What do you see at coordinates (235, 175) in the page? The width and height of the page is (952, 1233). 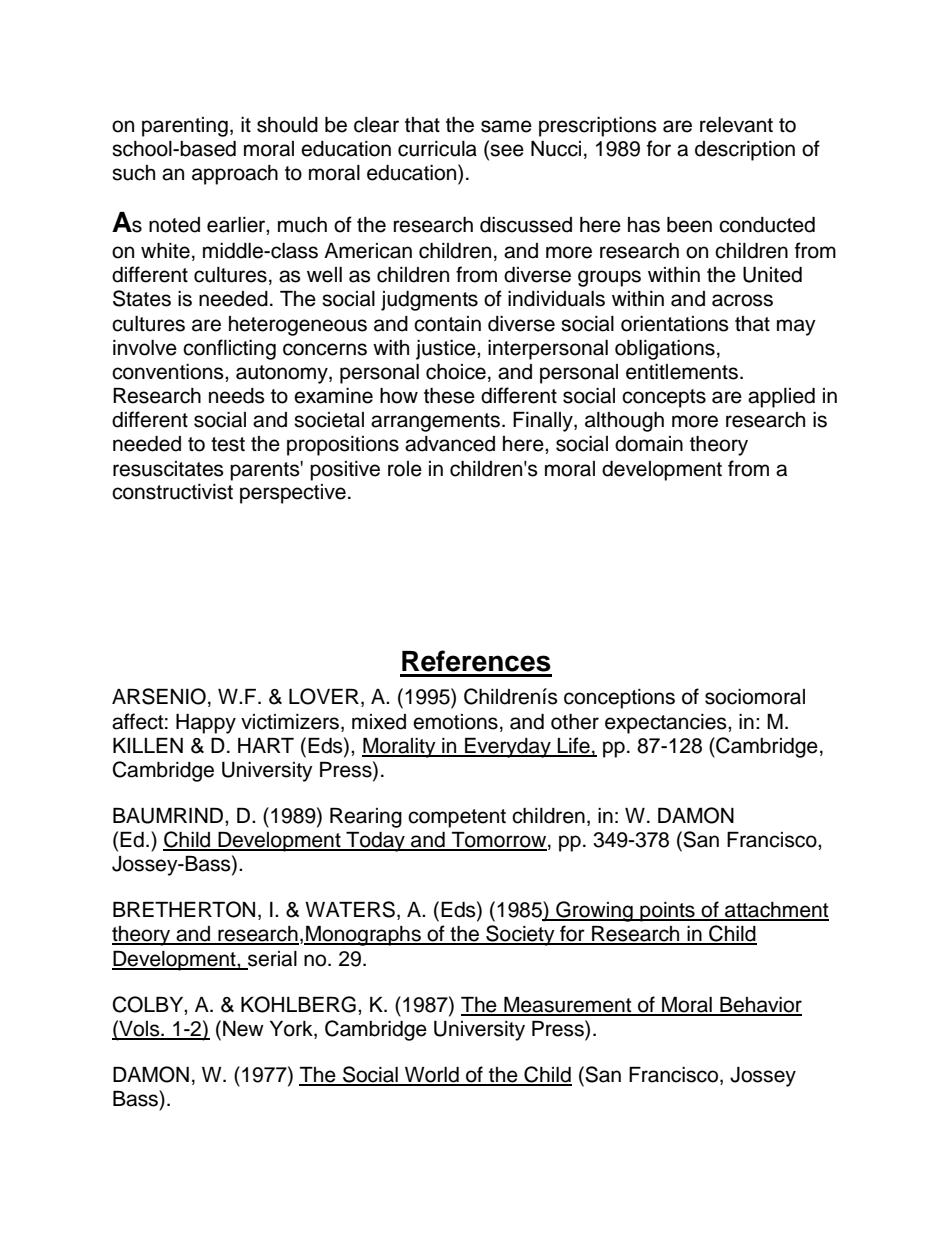 I see `approach` at bounding box center [235, 175].
